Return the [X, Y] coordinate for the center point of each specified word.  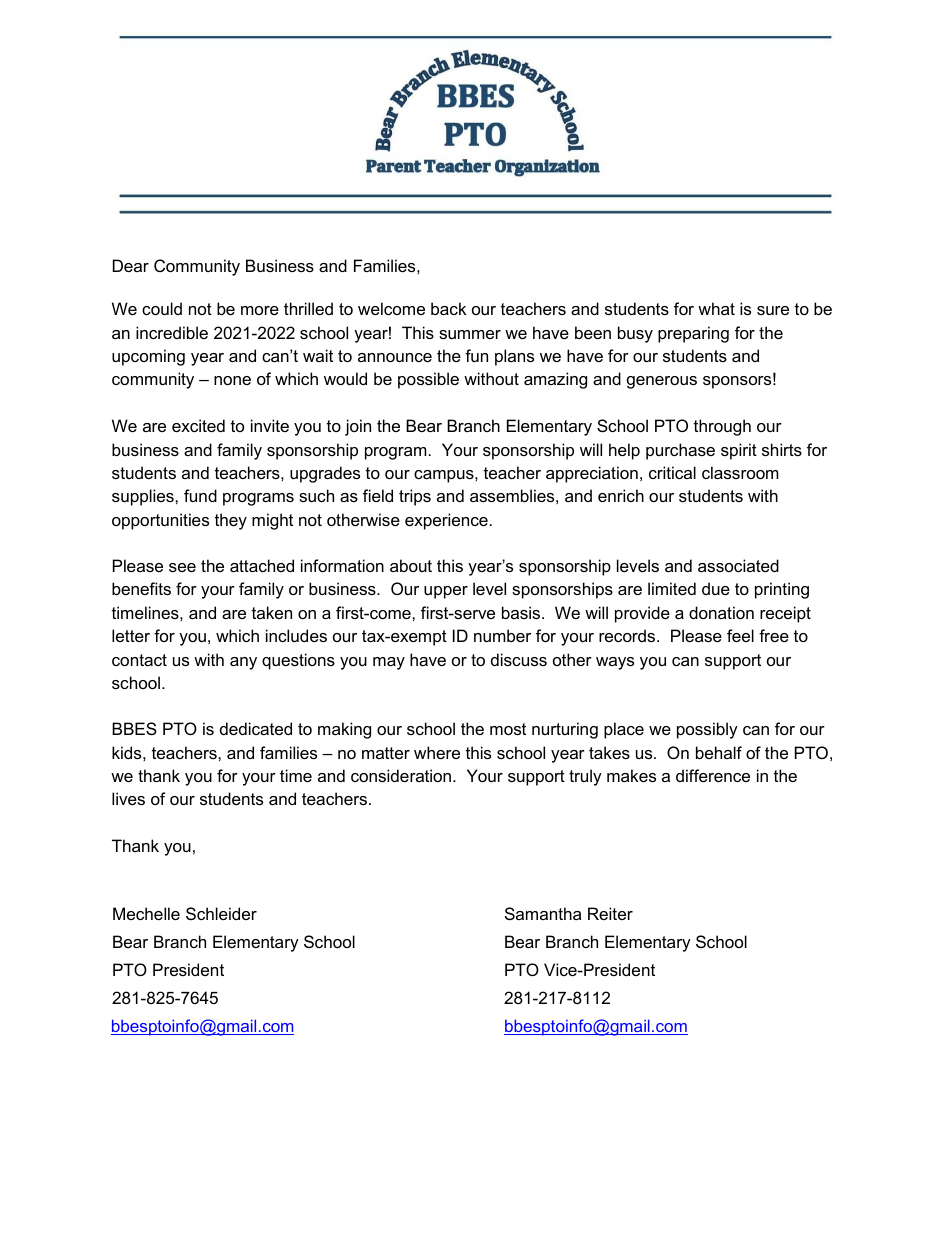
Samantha [543, 913]
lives [128, 798]
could [162, 308]
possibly [707, 730]
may [389, 663]
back [449, 308]
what [716, 308]
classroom [740, 472]
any [243, 663]
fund [200, 495]
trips [415, 497]
